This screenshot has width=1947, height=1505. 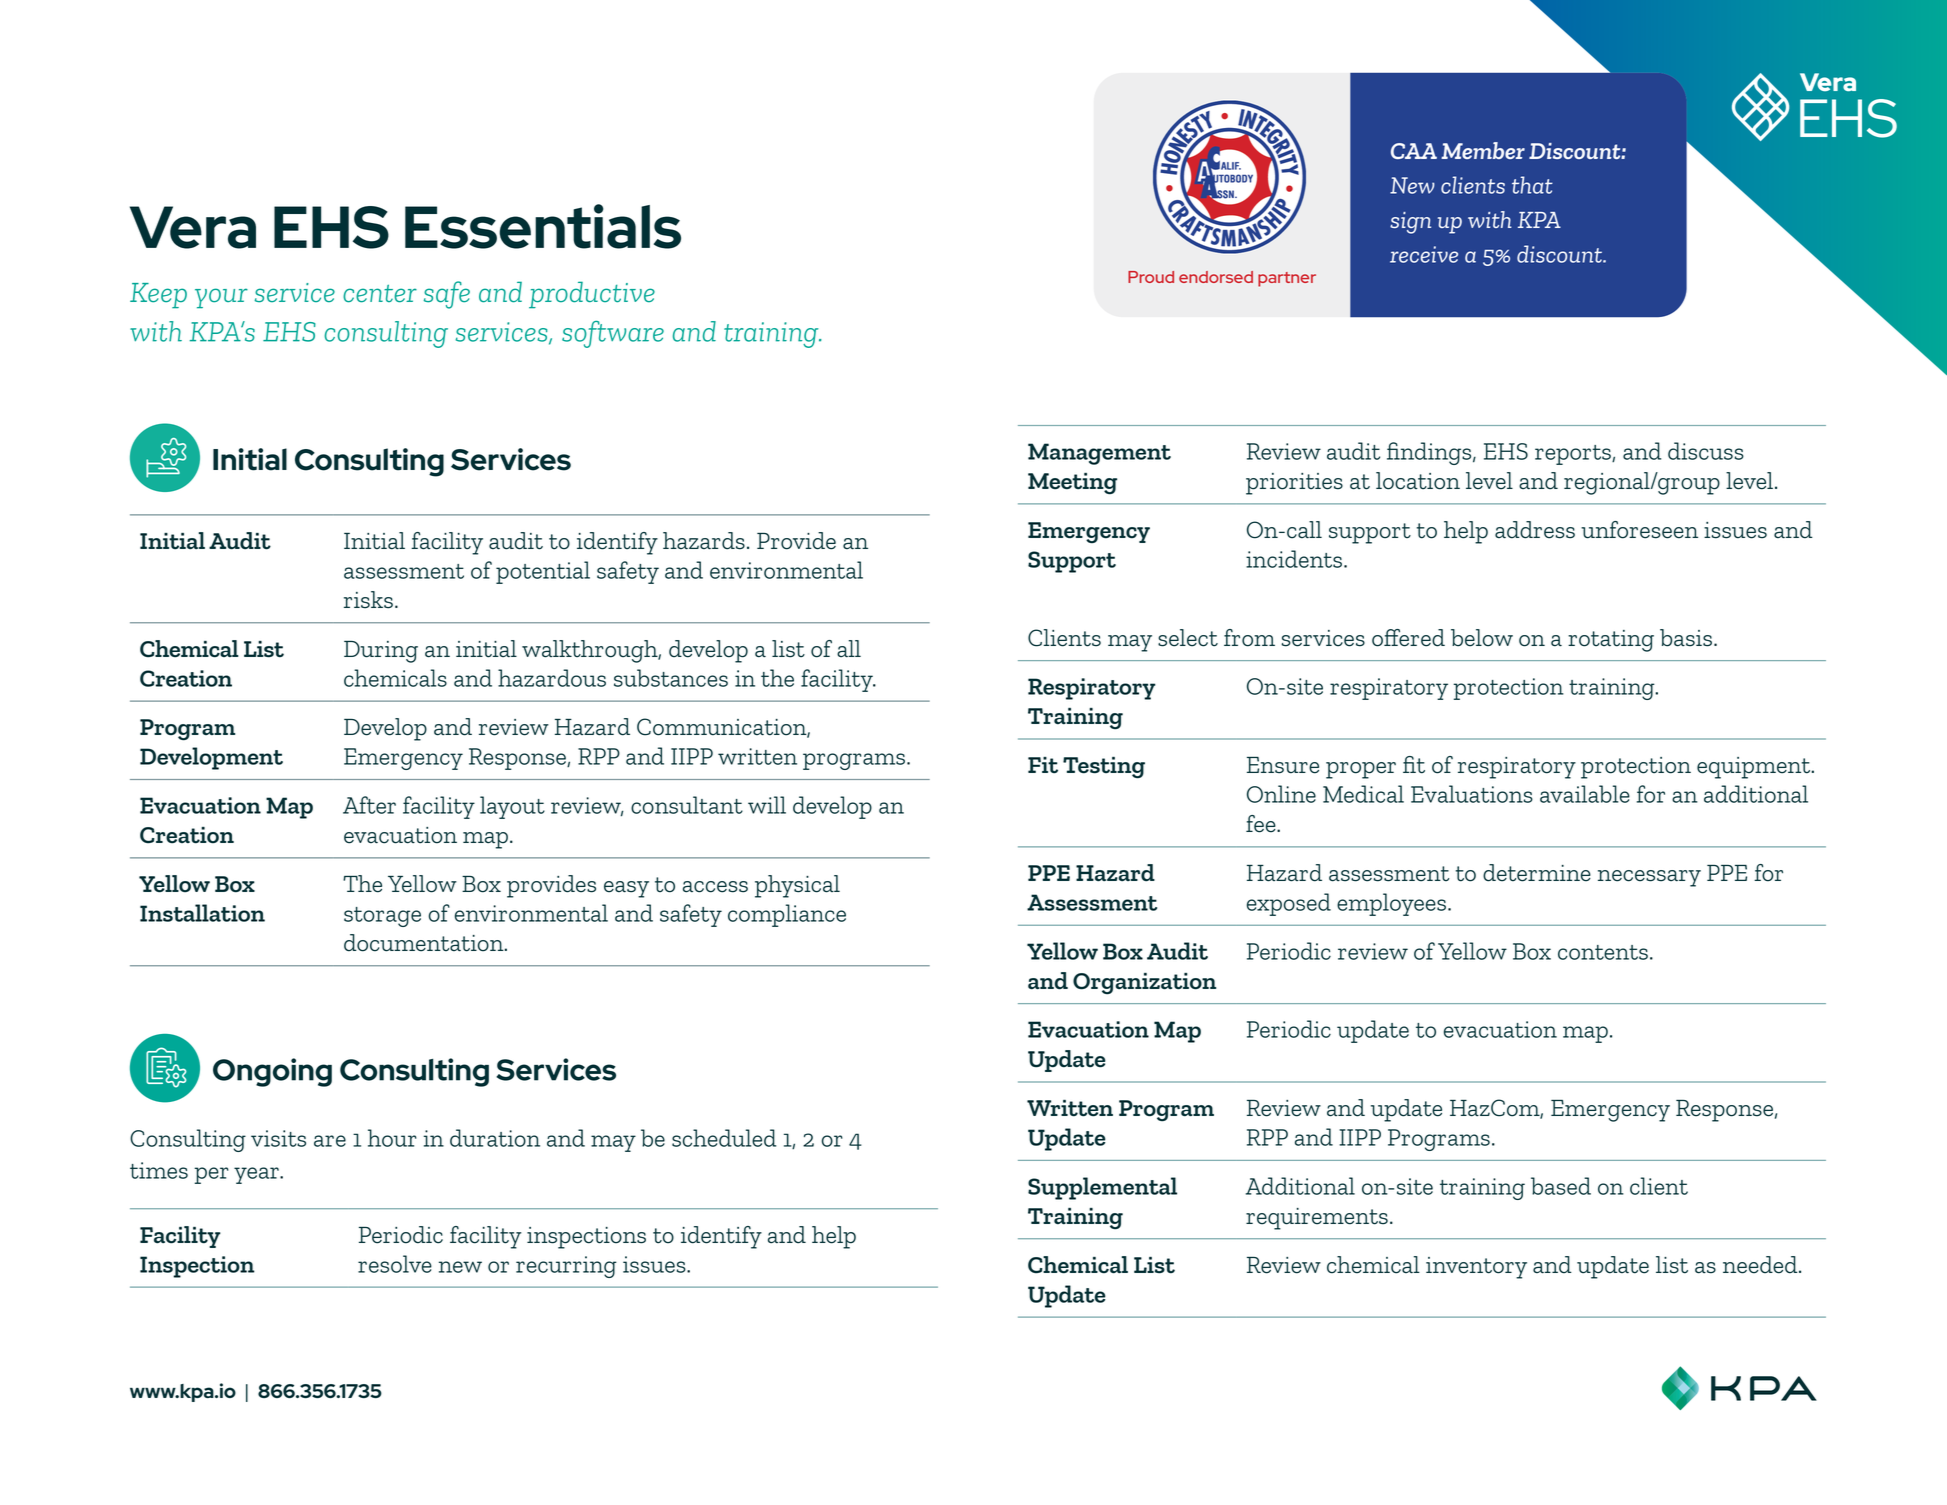 I want to click on During, so click(x=381, y=652).
